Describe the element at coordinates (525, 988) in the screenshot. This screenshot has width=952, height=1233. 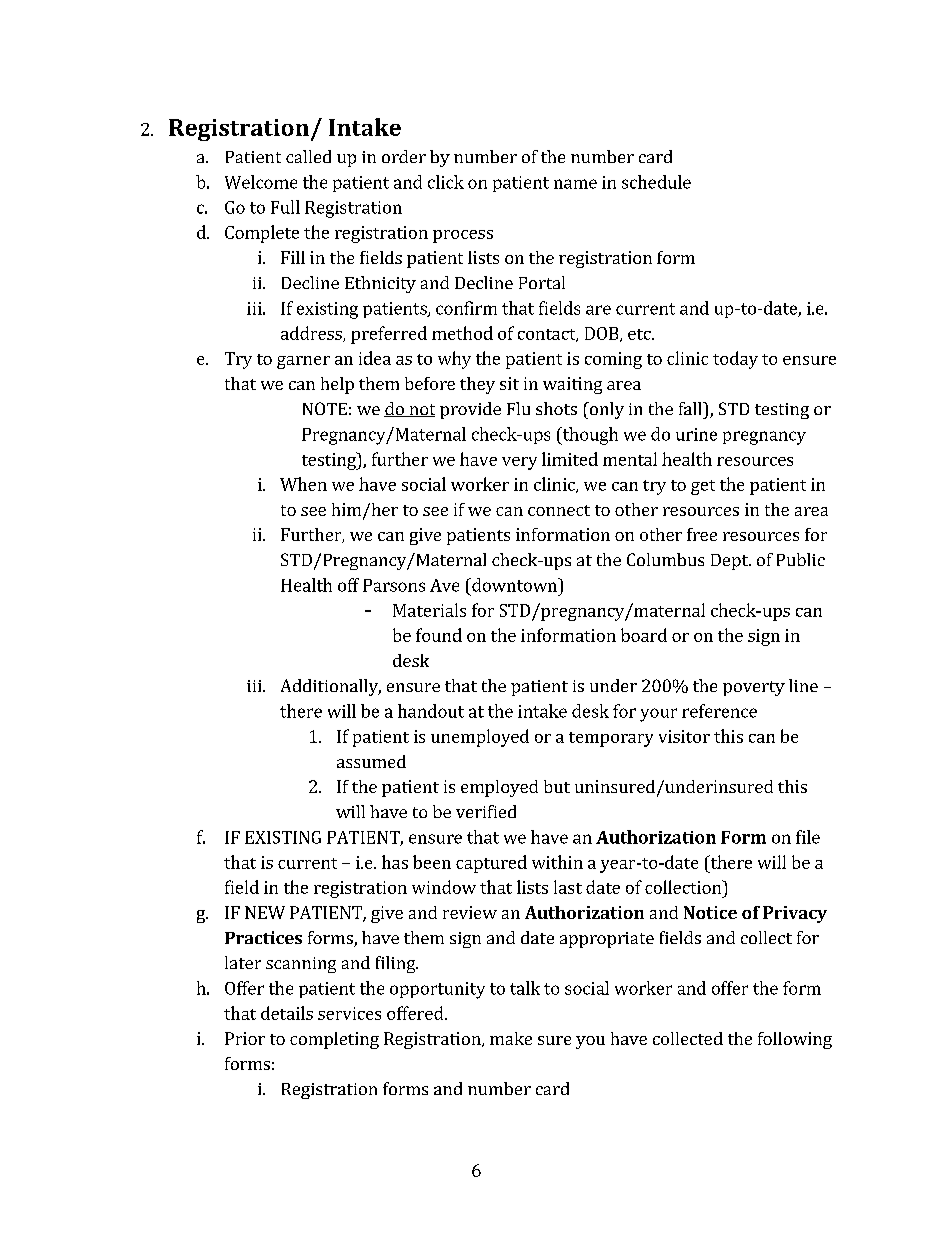
I see `talk` at that location.
